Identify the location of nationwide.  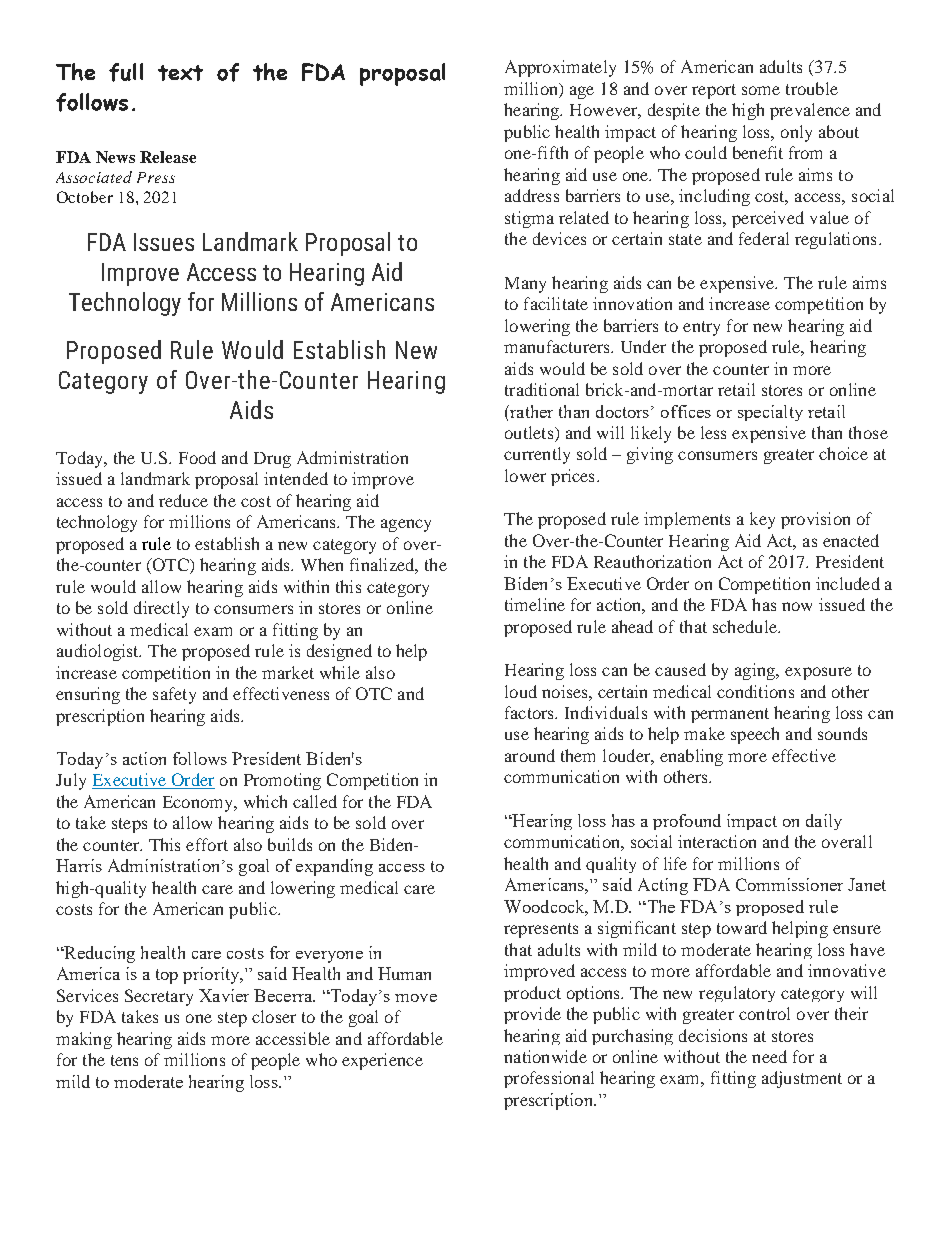
(545, 1056).
